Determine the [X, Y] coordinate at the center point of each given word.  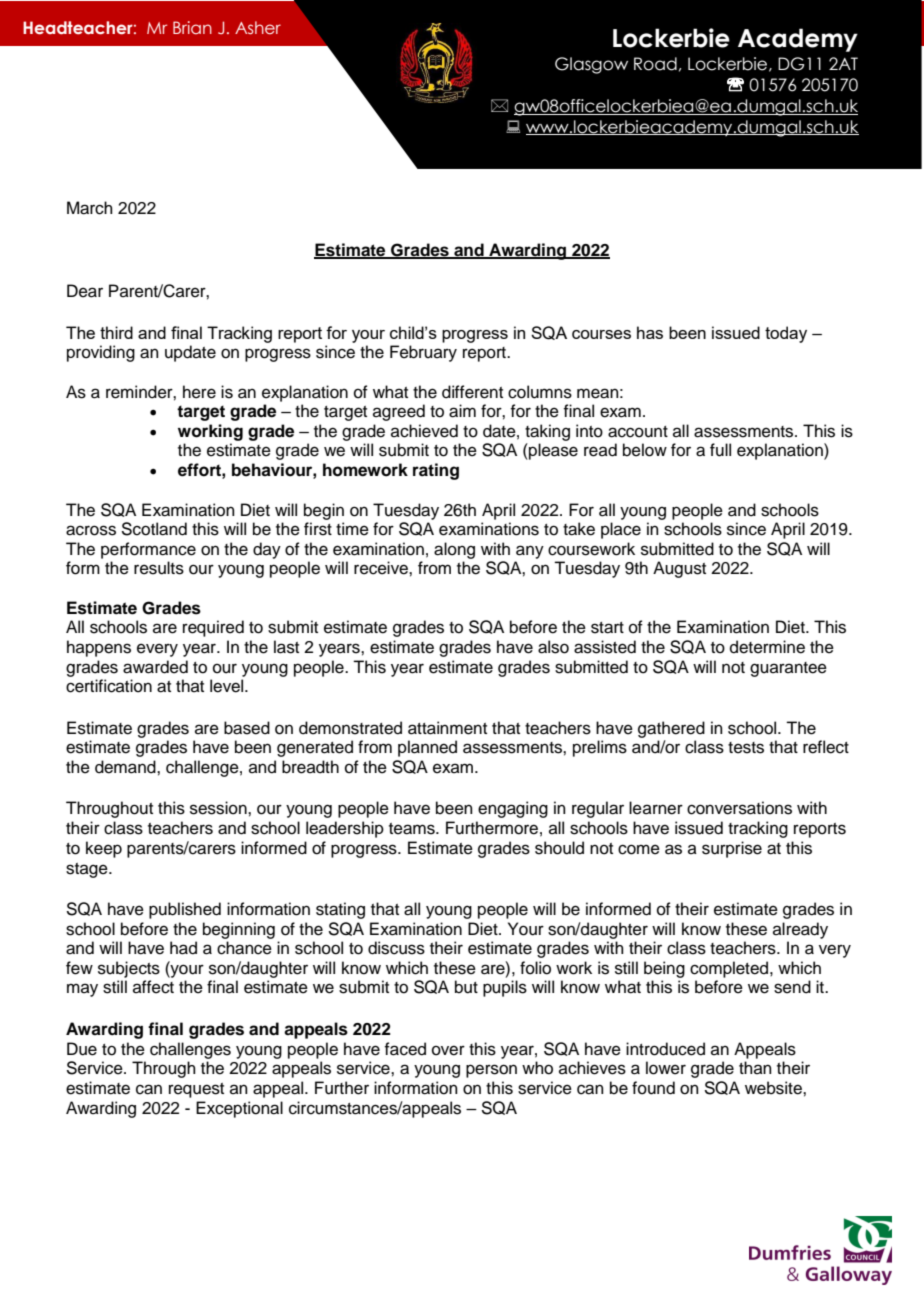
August [679, 569]
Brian [192, 27]
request [196, 1090]
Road [655, 64]
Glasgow [591, 65]
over [448, 1050]
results [159, 568]
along [454, 550]
